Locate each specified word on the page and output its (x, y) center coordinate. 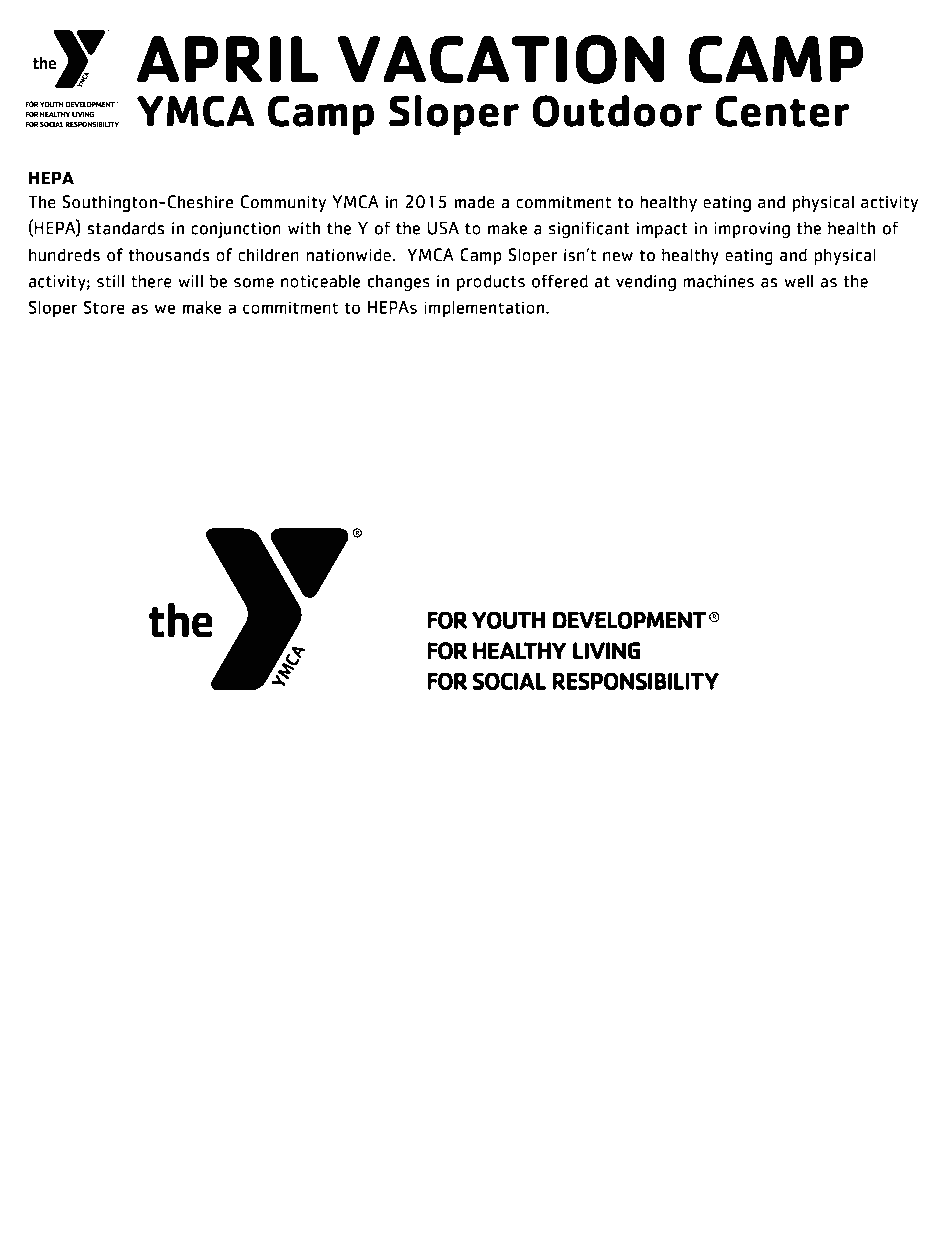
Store (104, 307)
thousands (169, 255)
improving (752, 230)
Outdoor (617, 111)
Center (782, 111)
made (474, 202)
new (618, 257)
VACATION (500, 59)
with (304, 228)
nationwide (349, 255)
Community (283, 203)
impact (662, 230)
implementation (485, 309)
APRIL (227, 59)
